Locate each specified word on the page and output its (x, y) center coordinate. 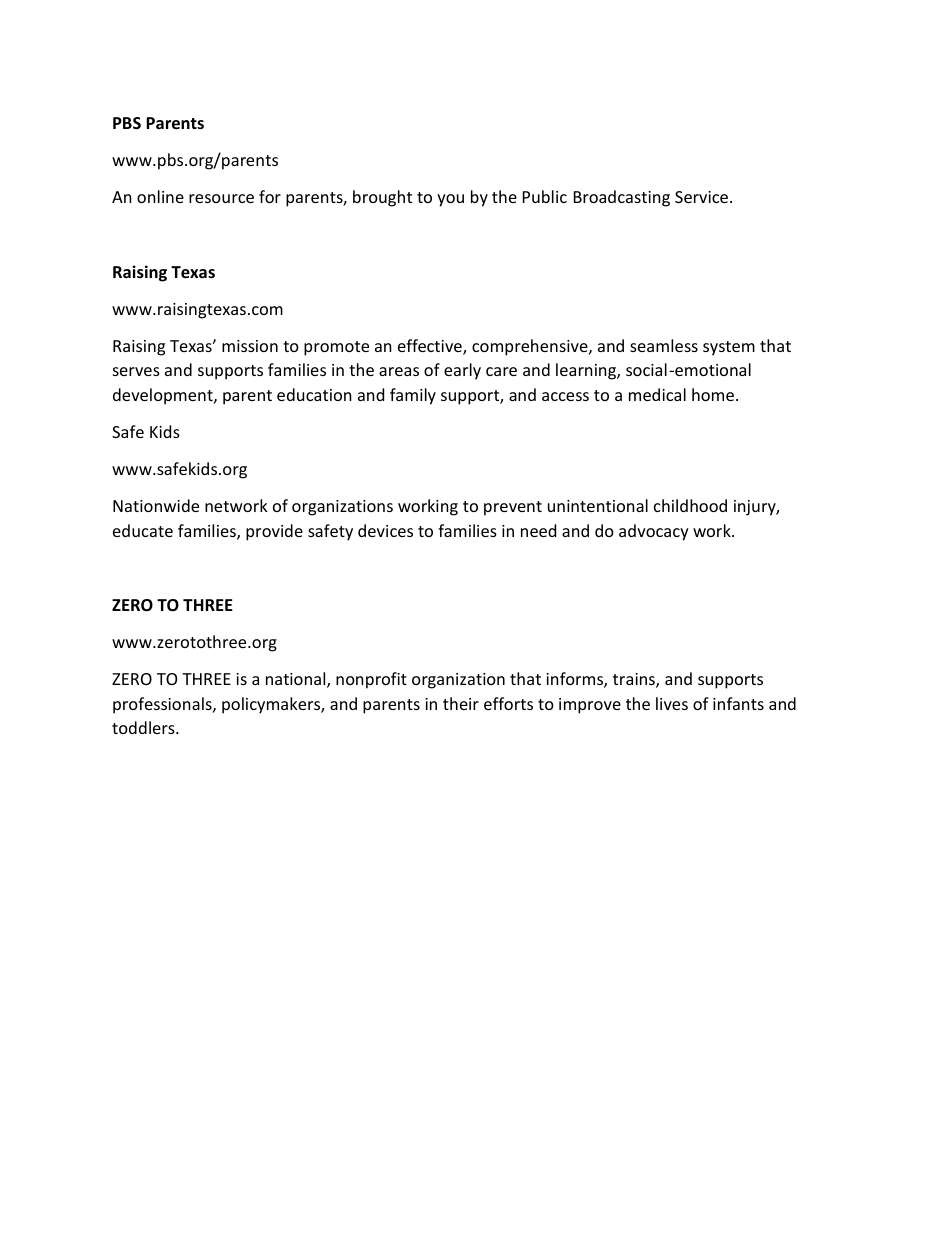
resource (221, 198)
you (450, 200)
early (462, 371)
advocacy (654, 532)
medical (657, 394)
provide (274, 532)
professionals (163, 705)
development (164, 396)
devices (385, 530)
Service (703, 197)
